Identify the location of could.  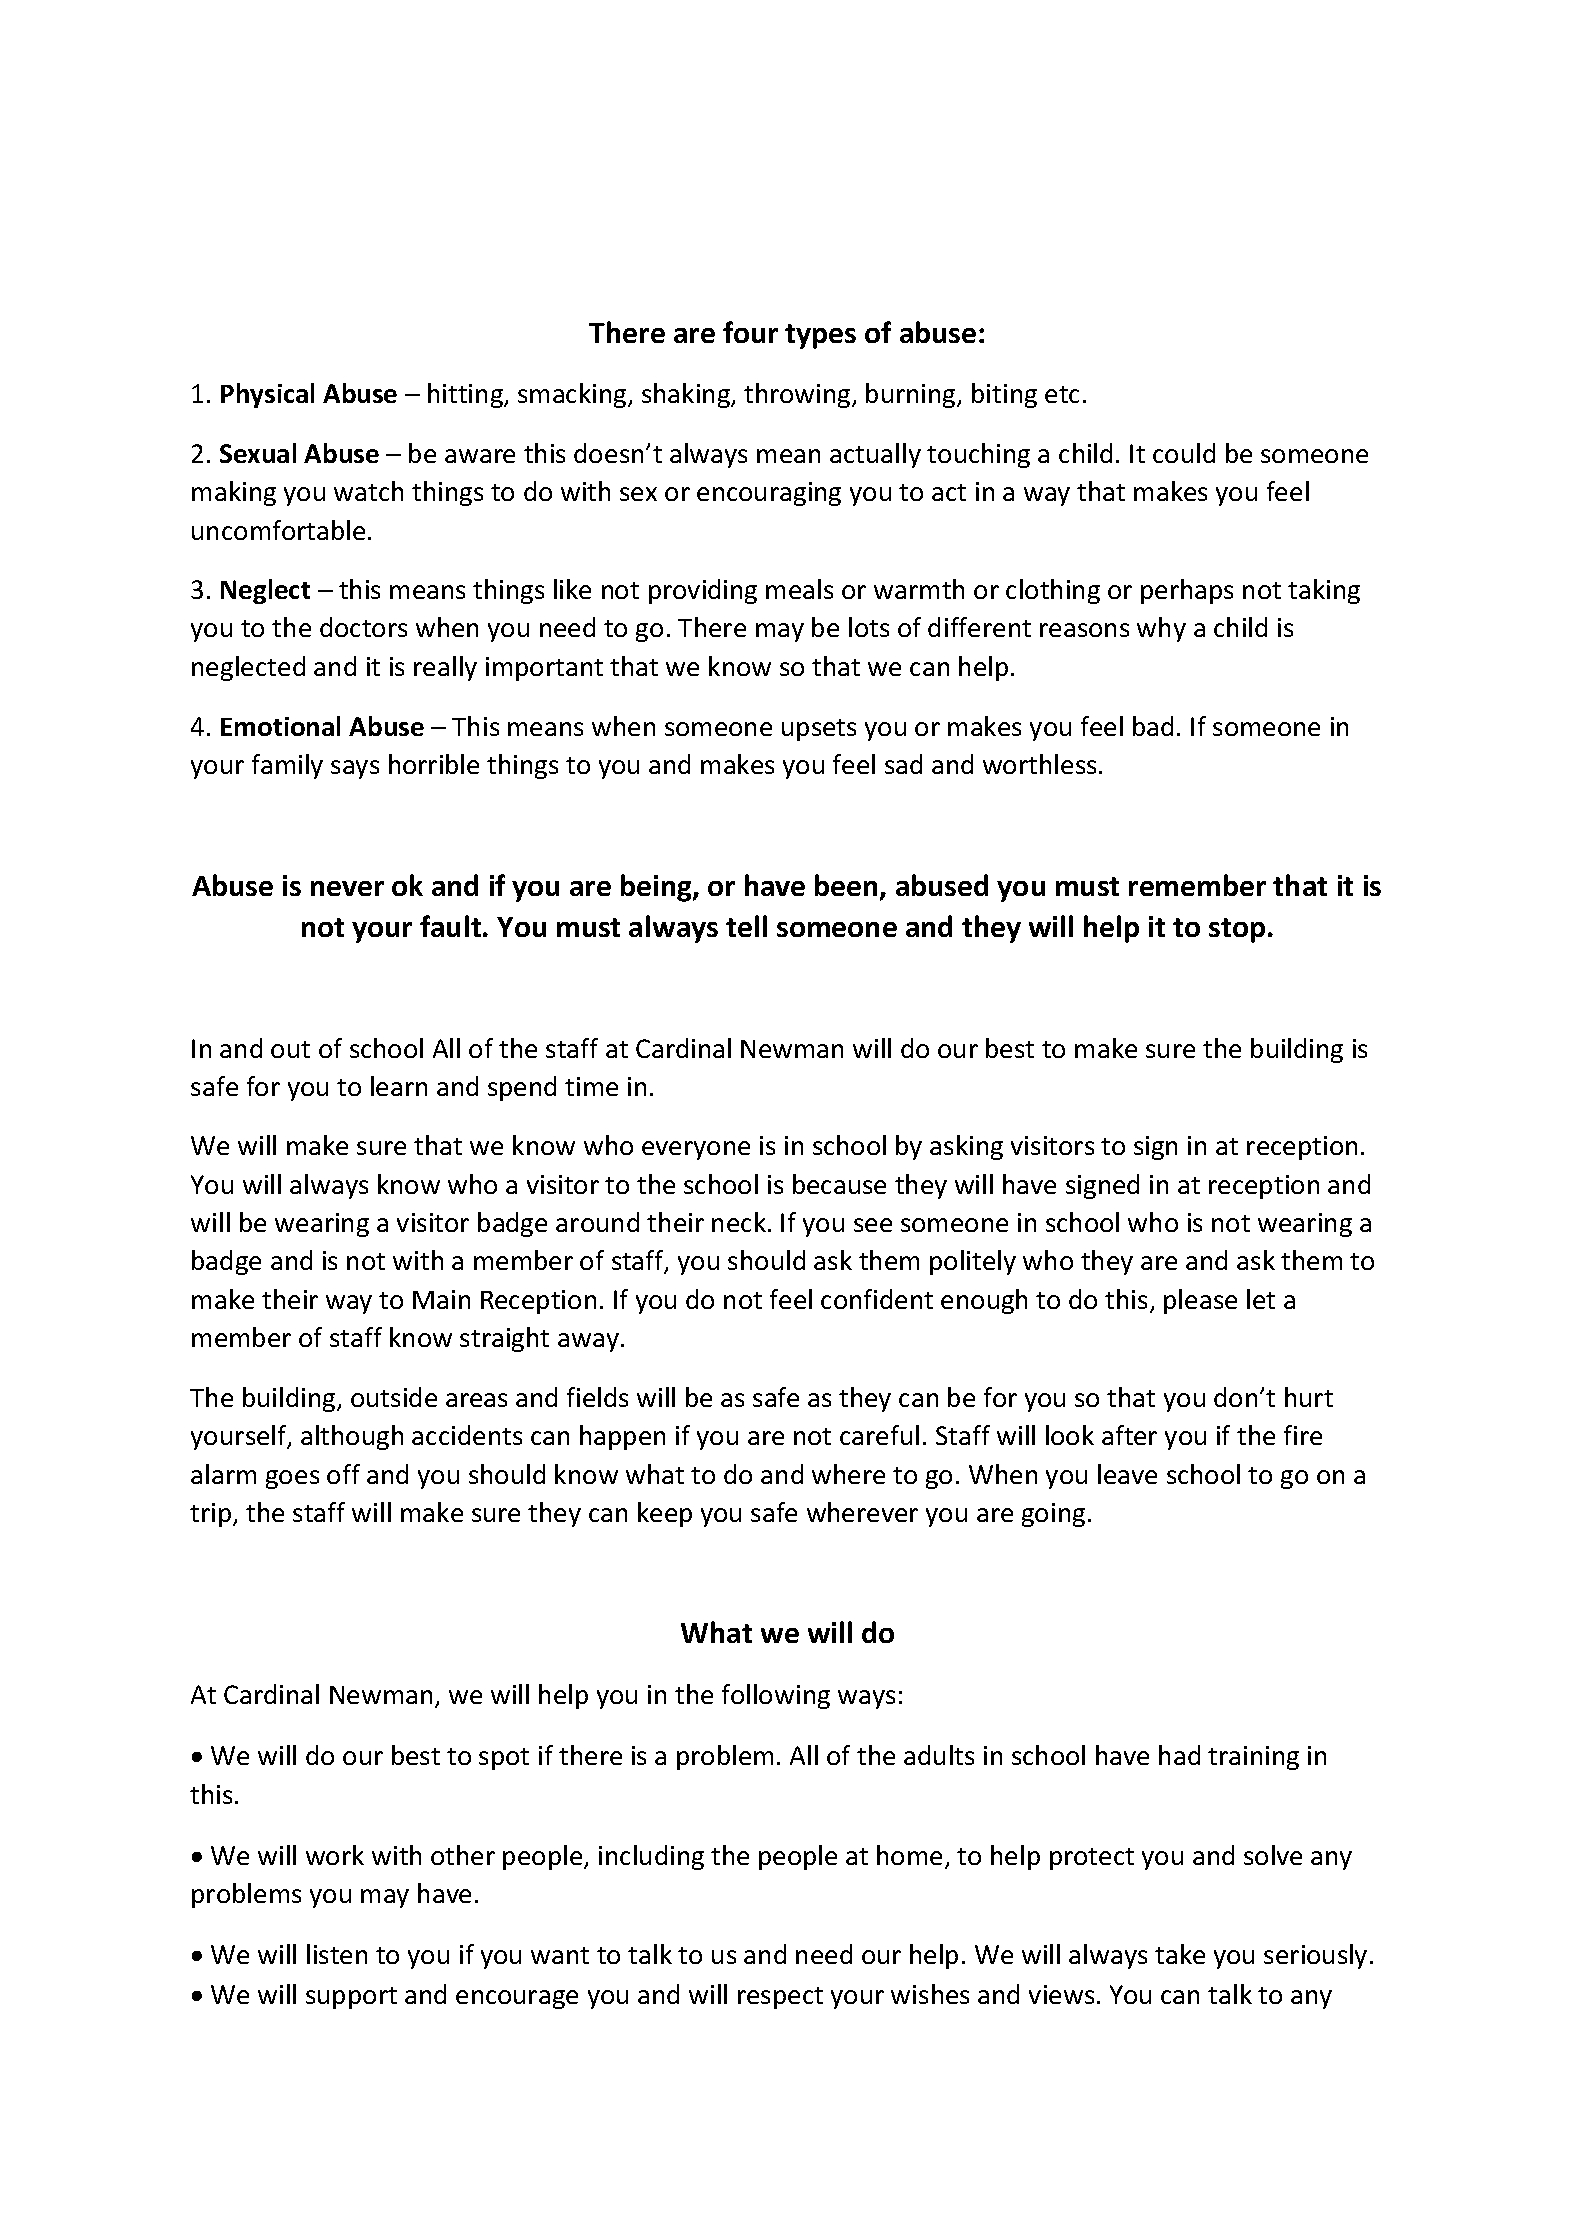
(1184, 453).
